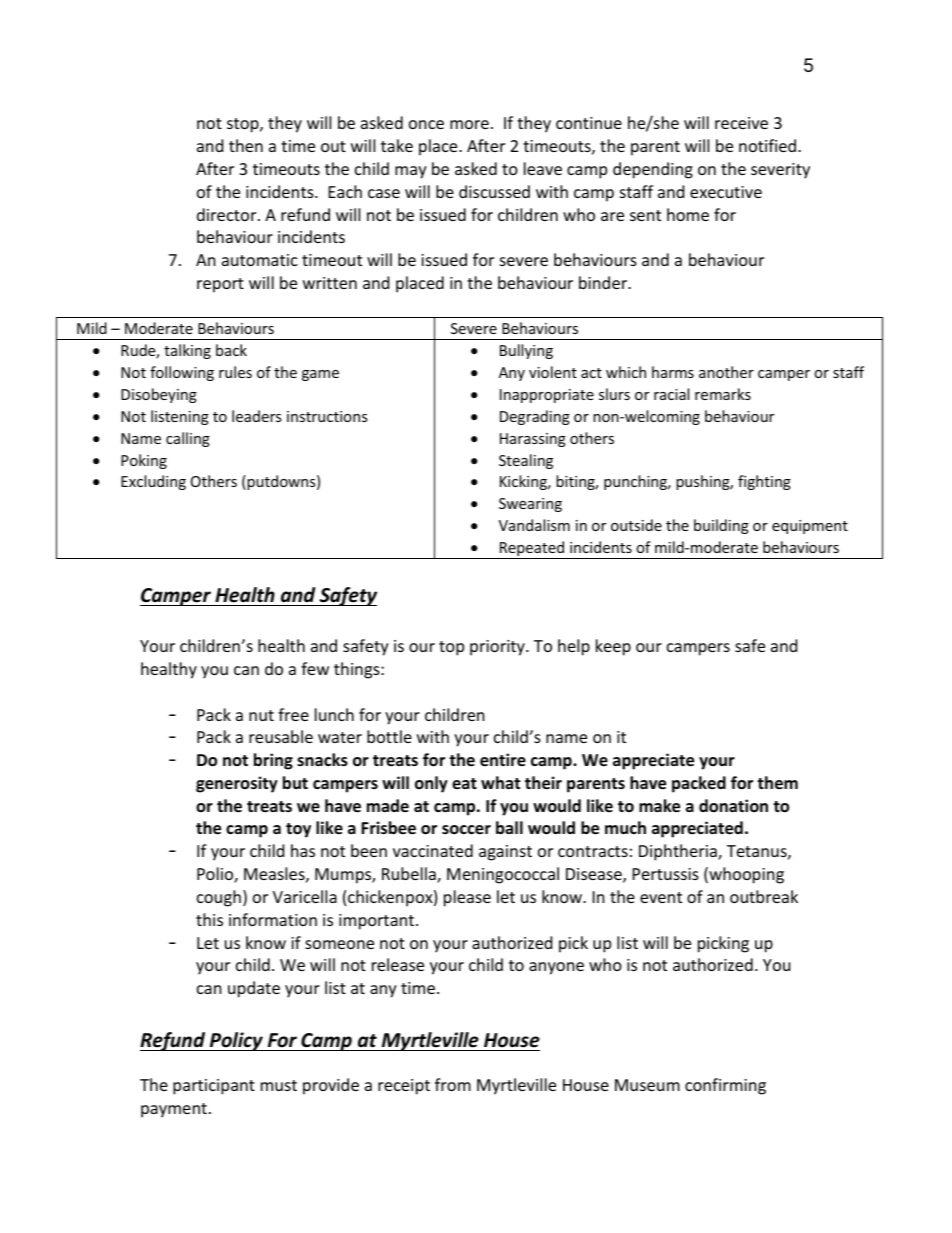  I want to click on then, so click(246, 145).
